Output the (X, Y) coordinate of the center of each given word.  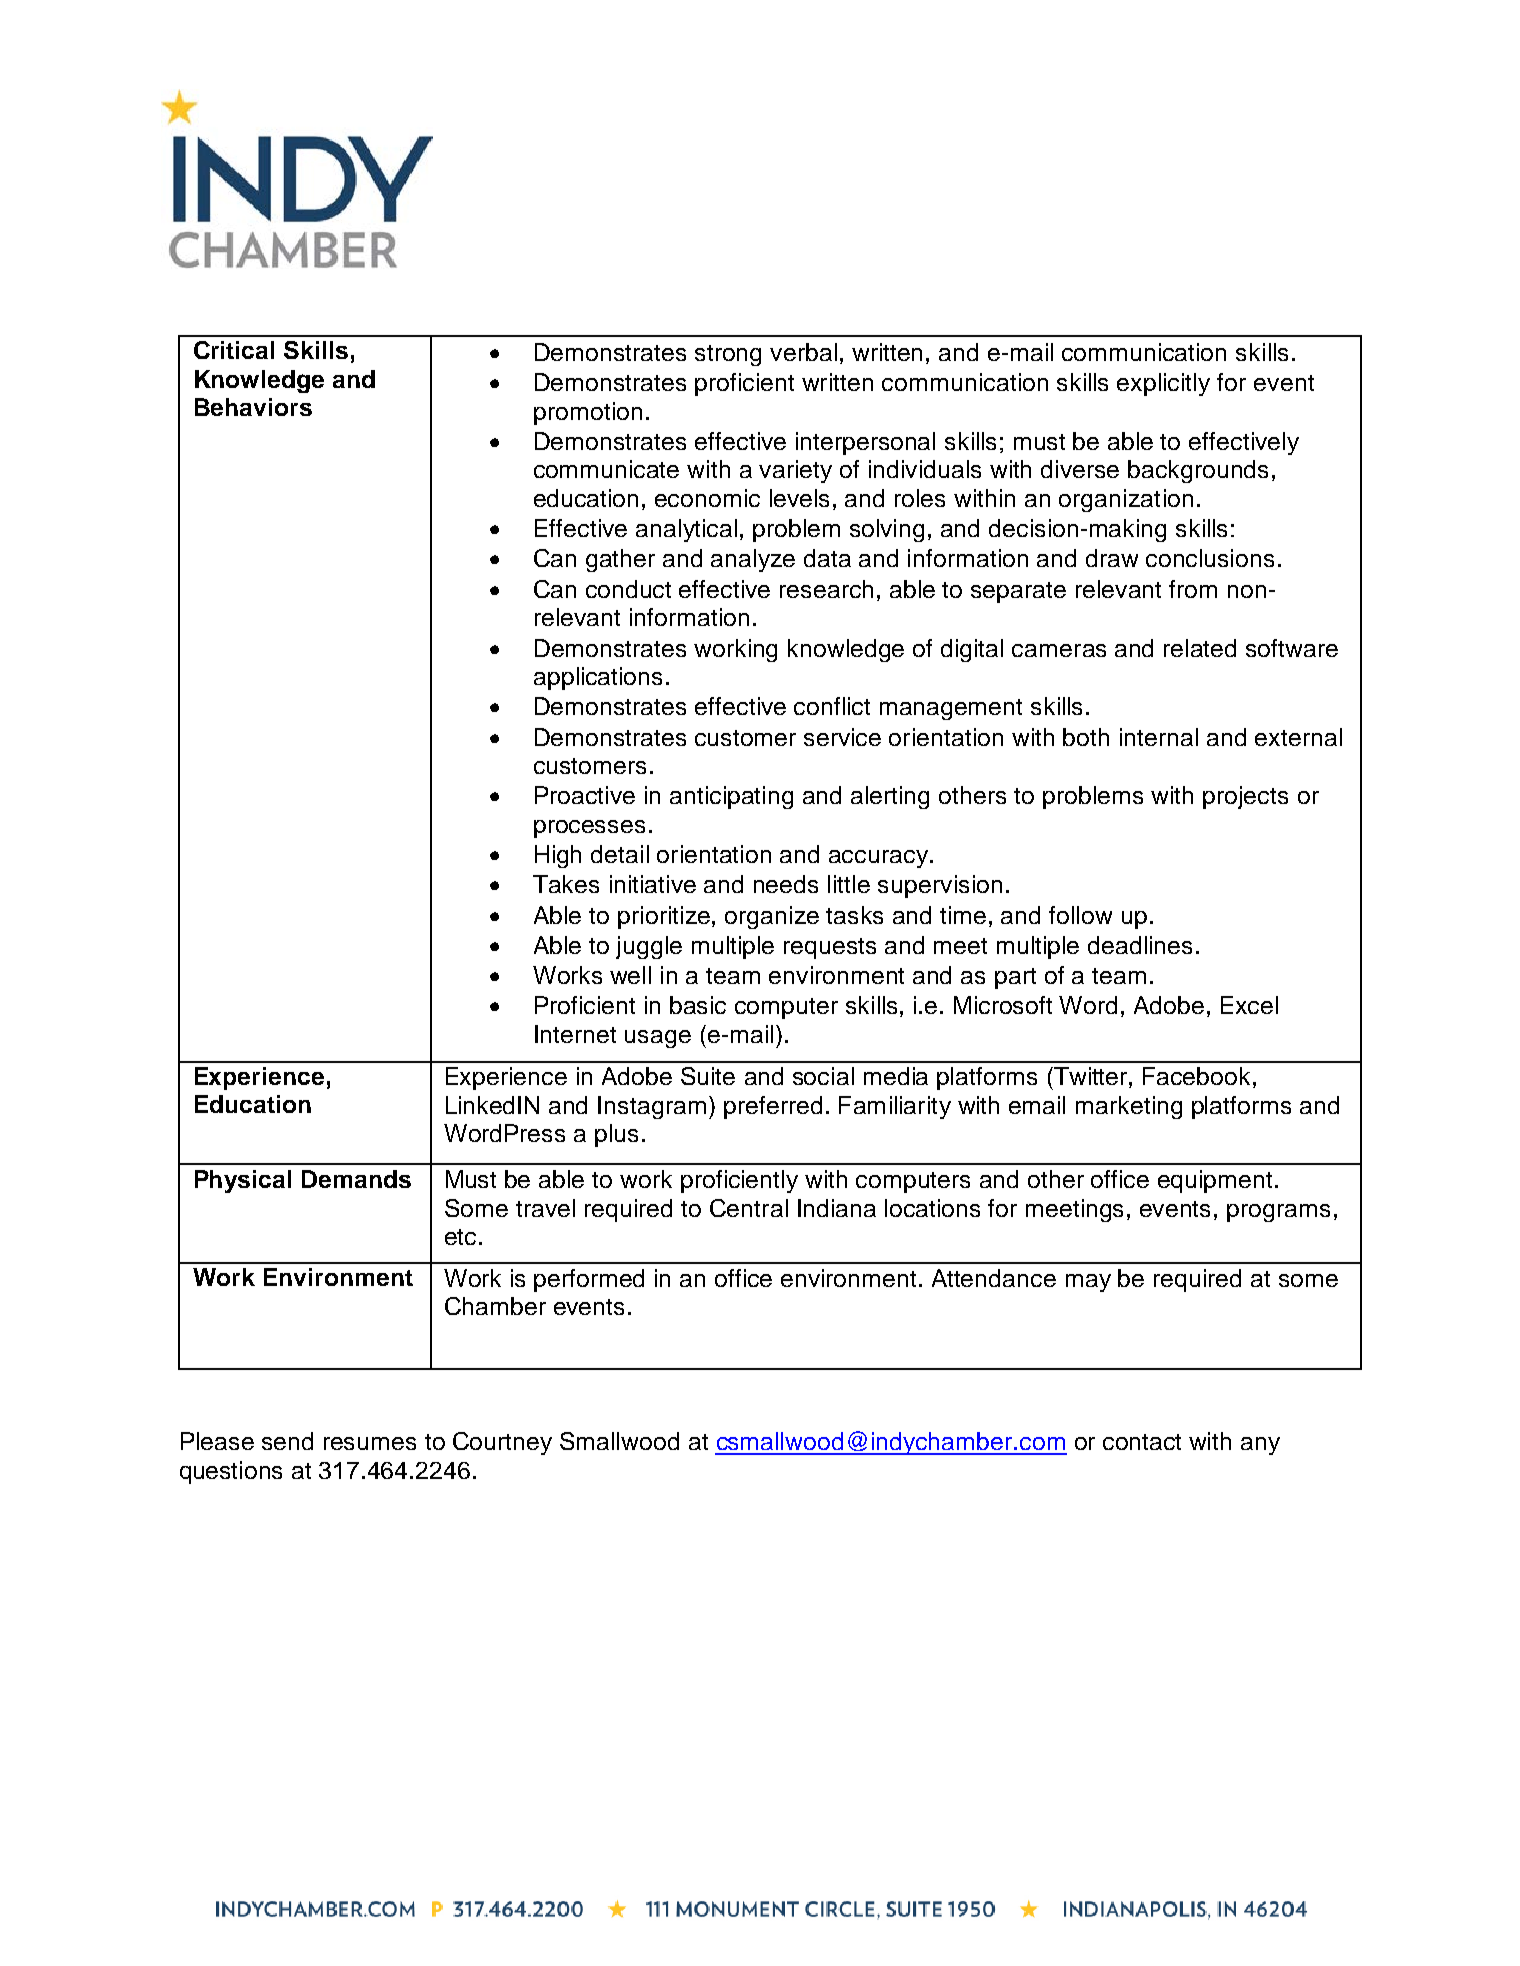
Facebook (1196, 1076)
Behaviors (253, 407)
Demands (356, 1179)
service (842, 737)
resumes (370, 1443)
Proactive (585, 795)
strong (728, 355)
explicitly (1163, 384)
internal (1159, 737)
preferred (773, 1107)
